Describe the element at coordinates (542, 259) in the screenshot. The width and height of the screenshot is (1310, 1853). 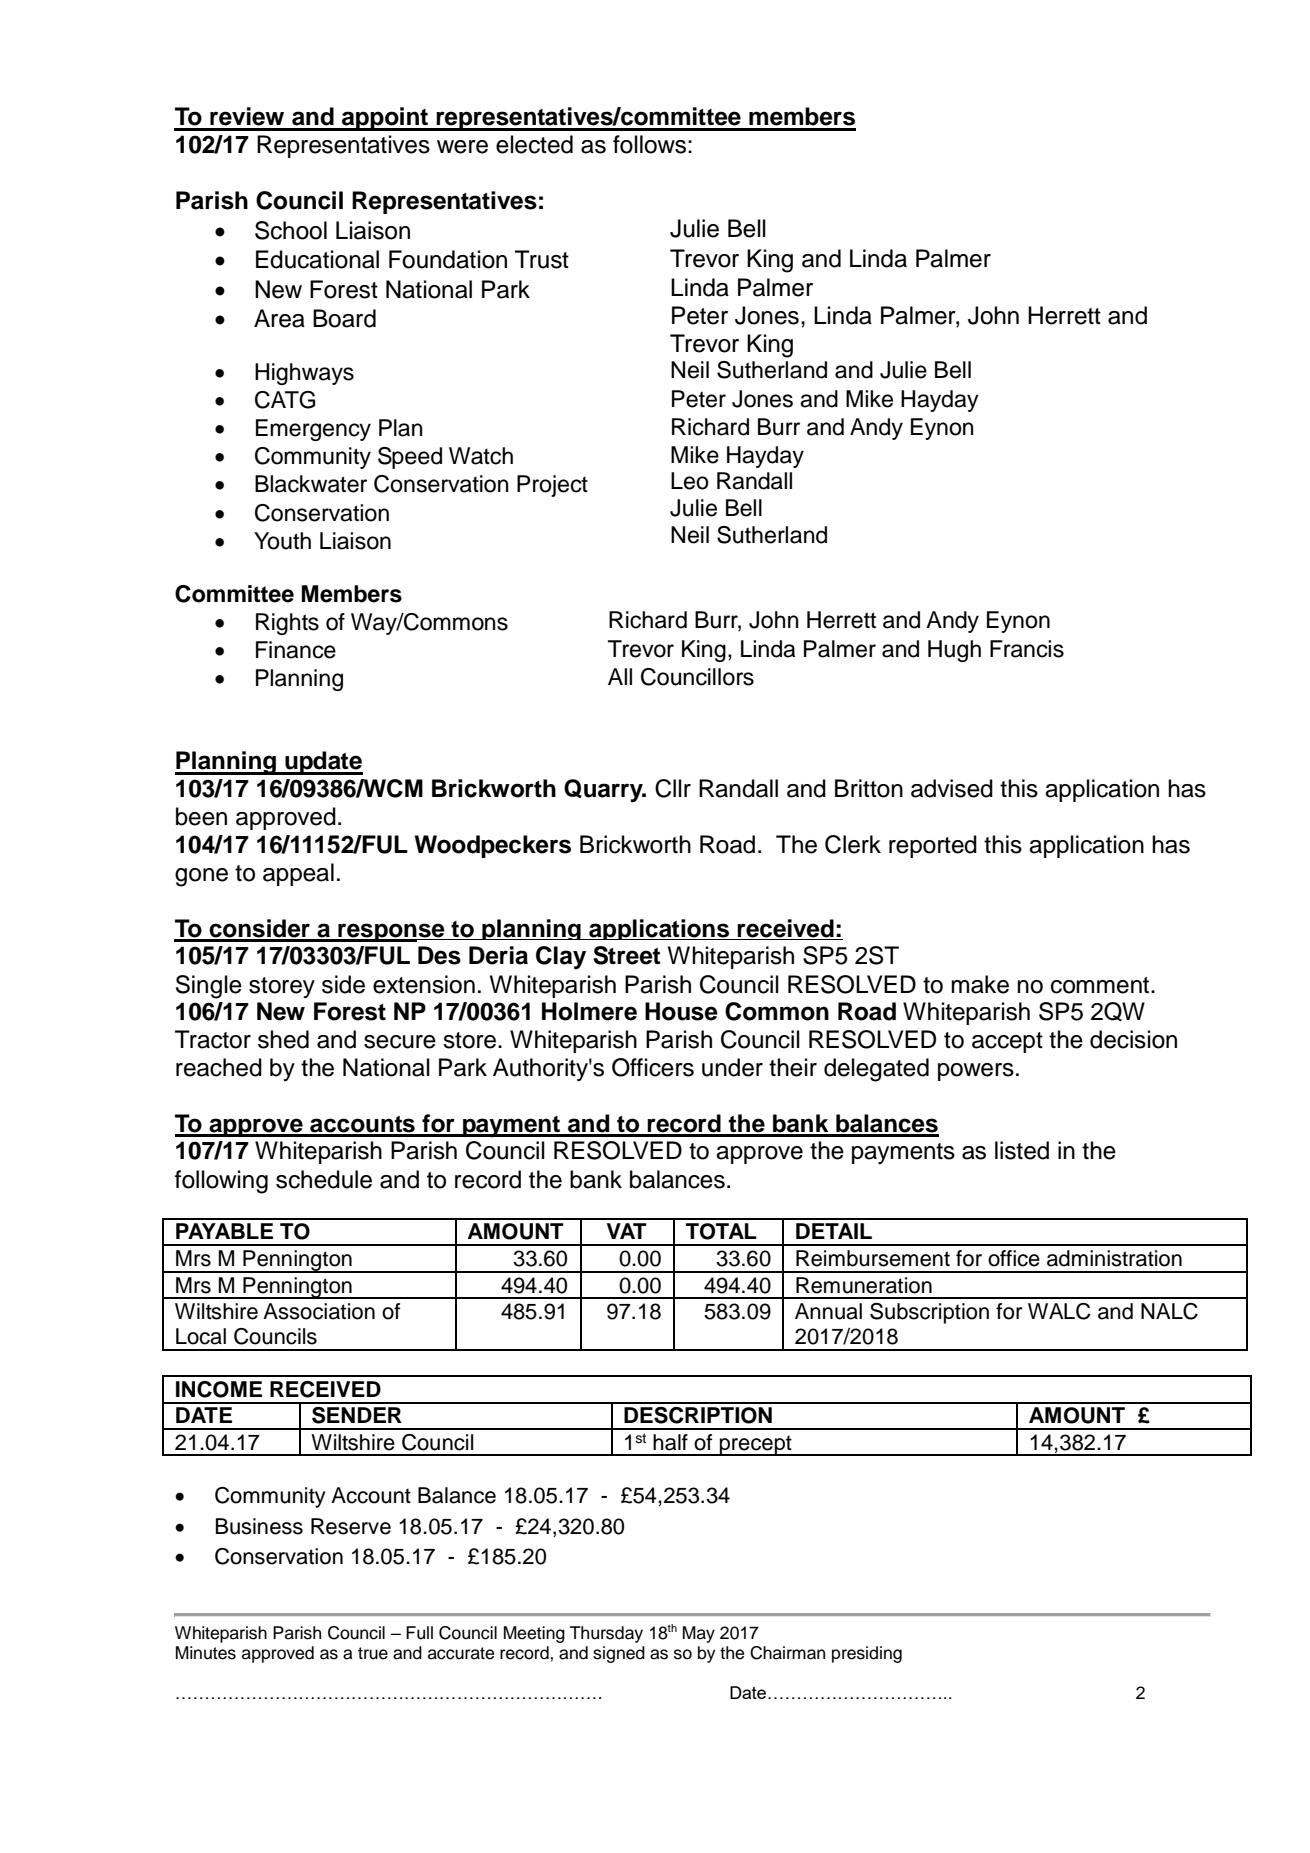
I see `Trust` at that location.
